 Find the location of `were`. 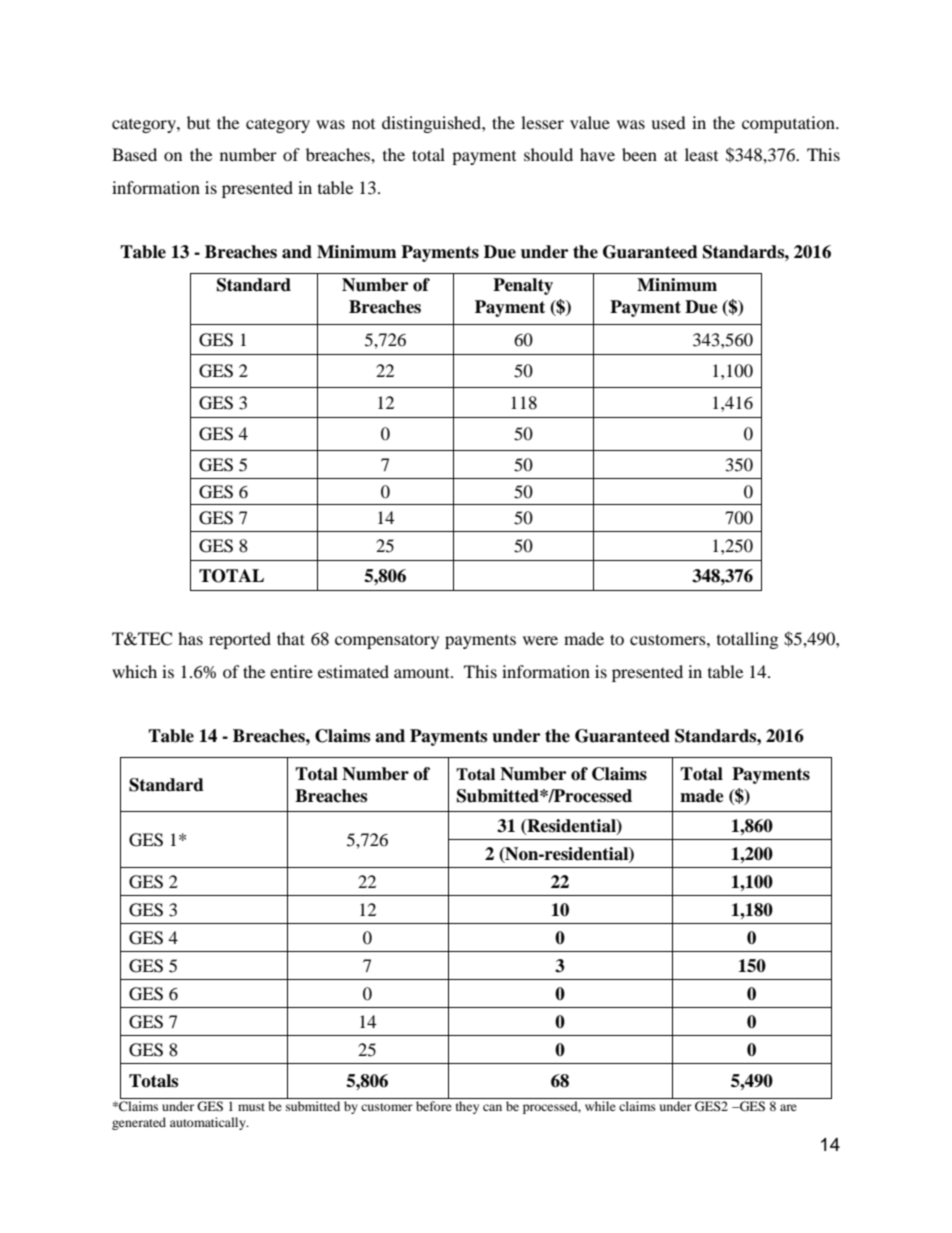

were is located at coordinates (540, 640).
